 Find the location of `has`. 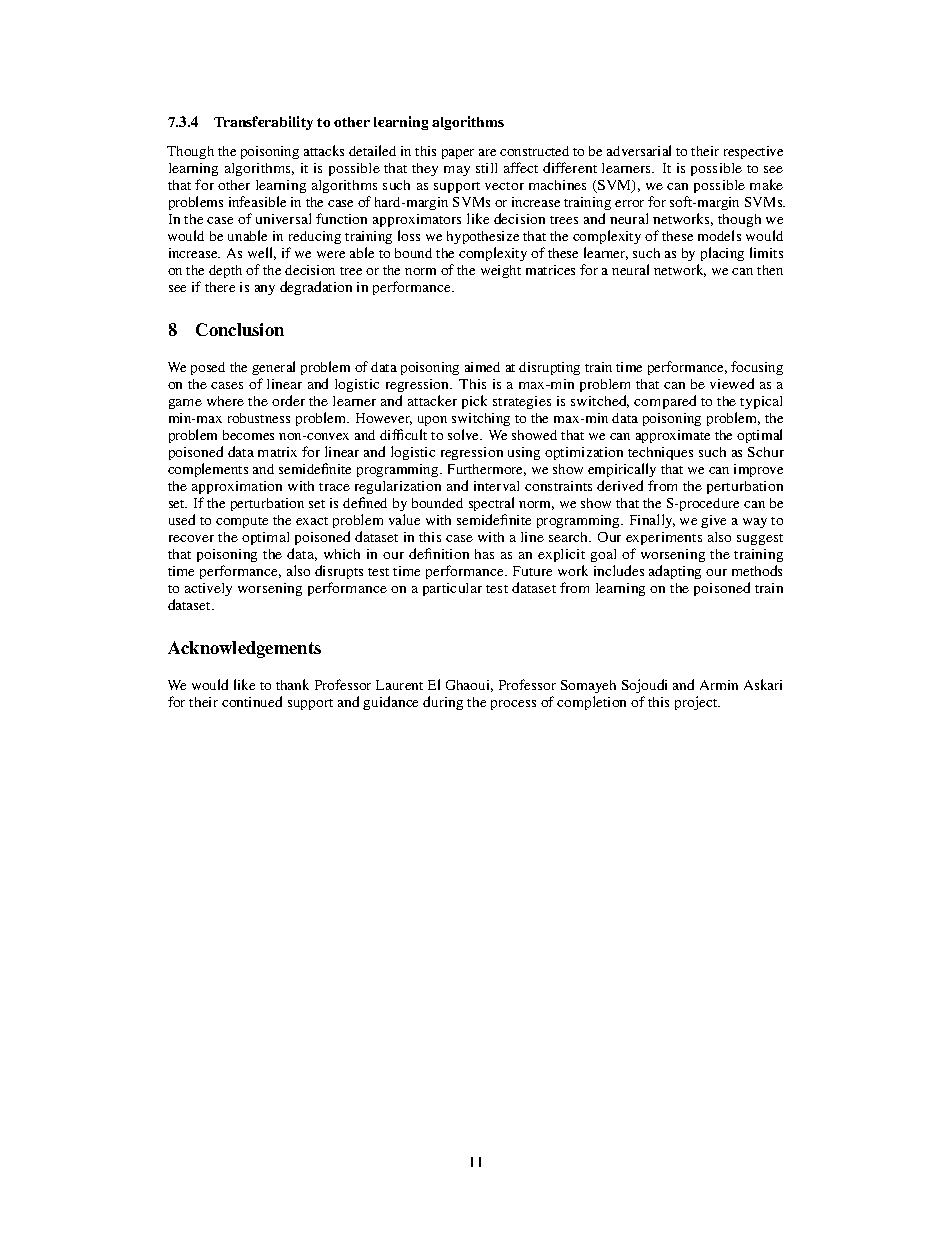

has is located at coordinates (484, 554).
